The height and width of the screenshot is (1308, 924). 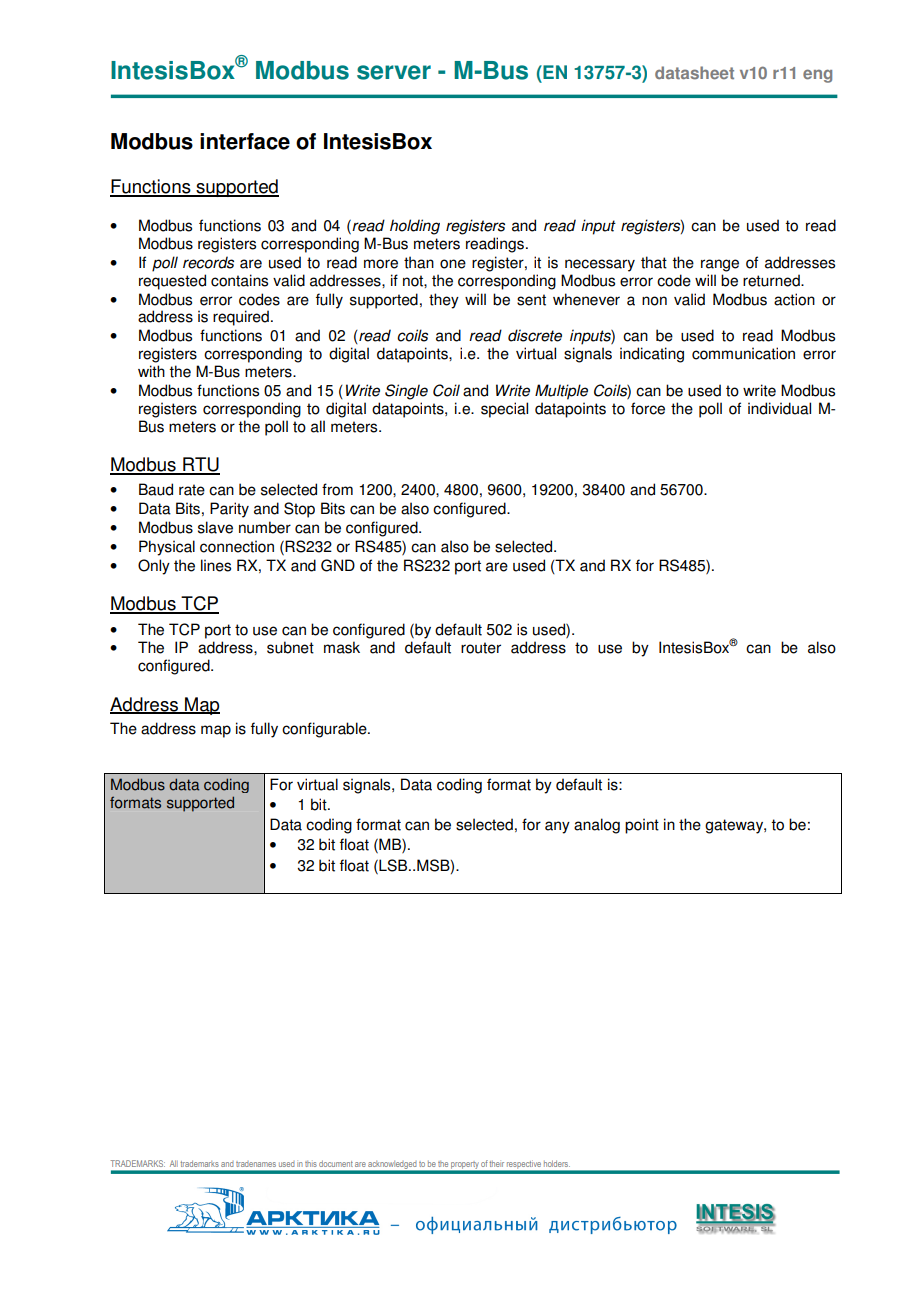 I want to click on discrete, so click(x=535, y=335).
